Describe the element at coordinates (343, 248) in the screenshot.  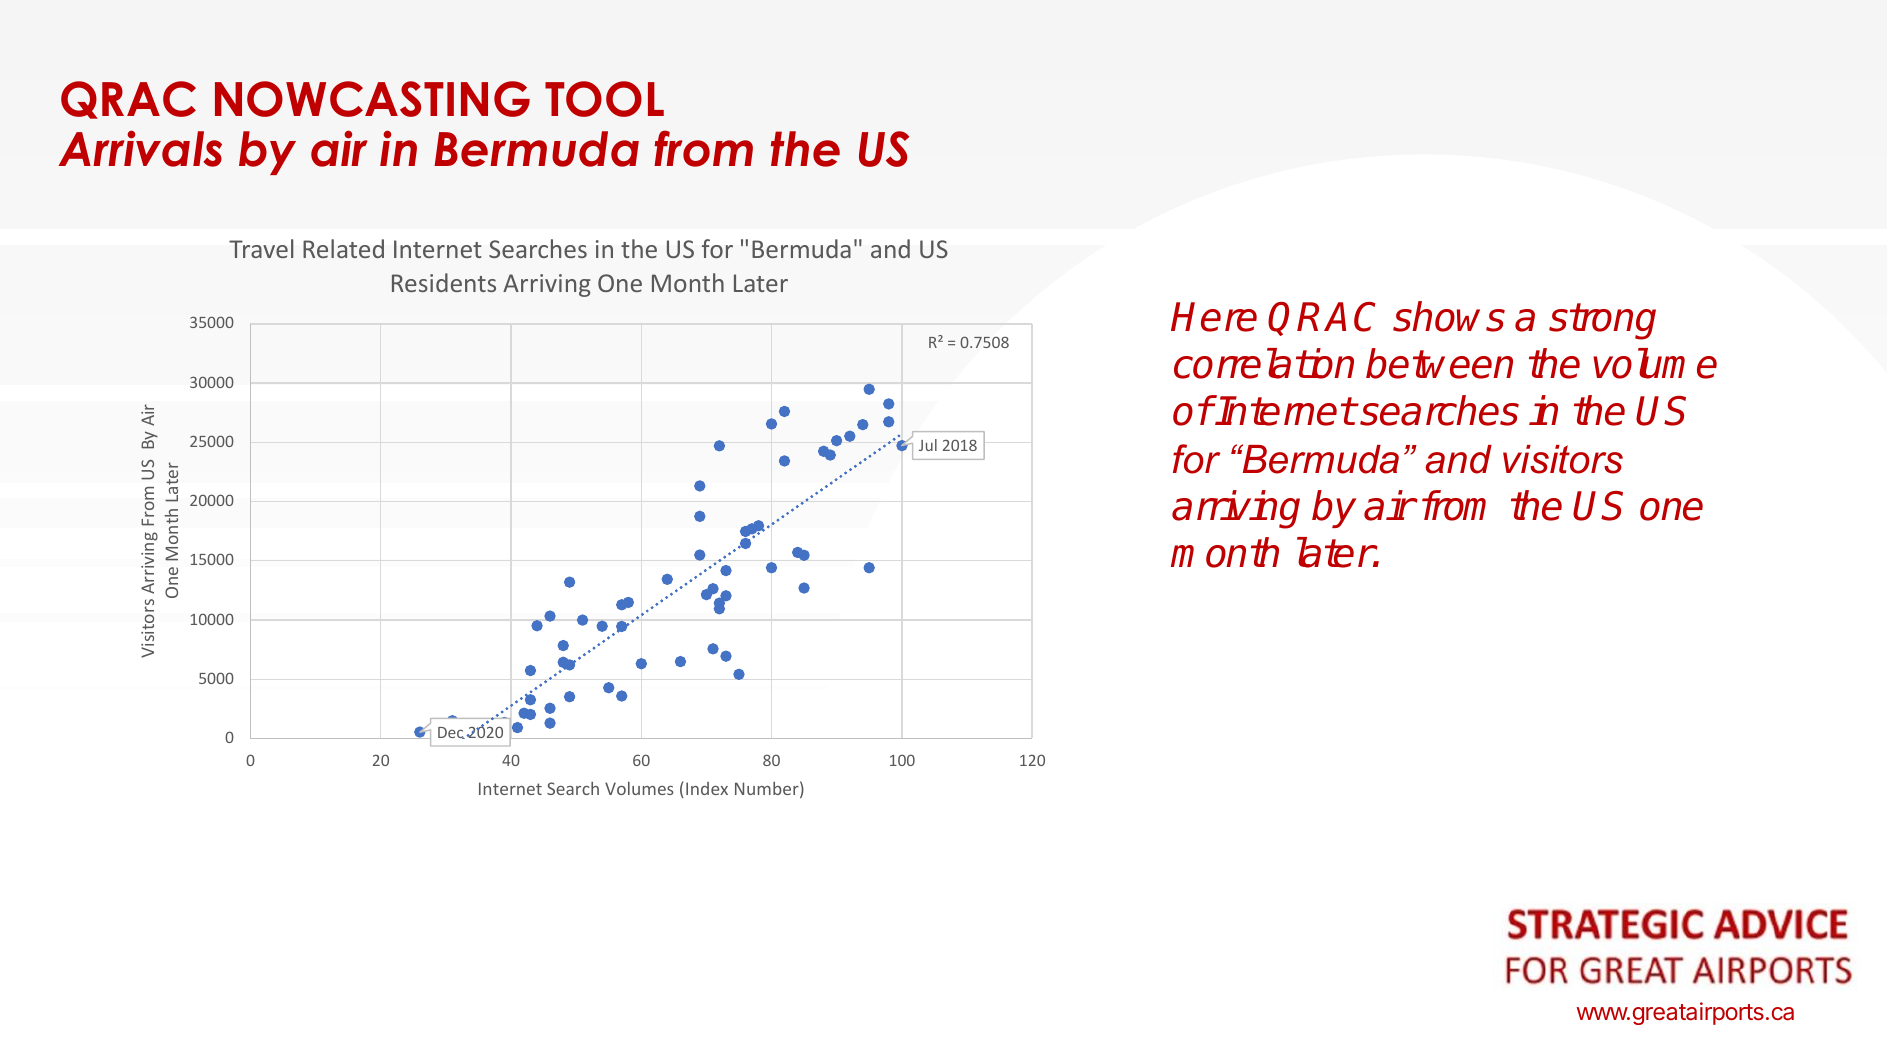
I see `Related` at that location.
